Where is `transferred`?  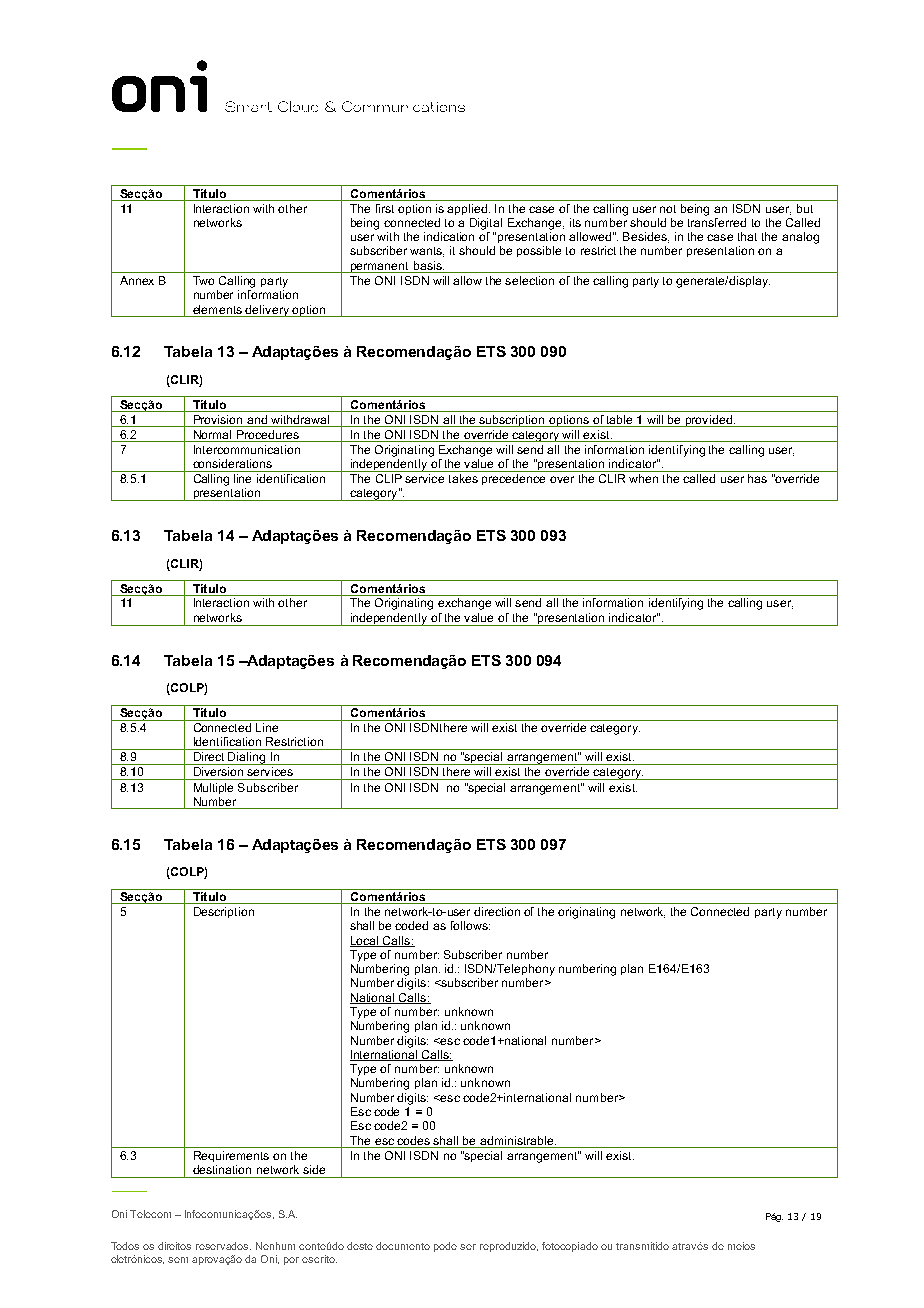 transferred is located at coordinates (717, 222).
